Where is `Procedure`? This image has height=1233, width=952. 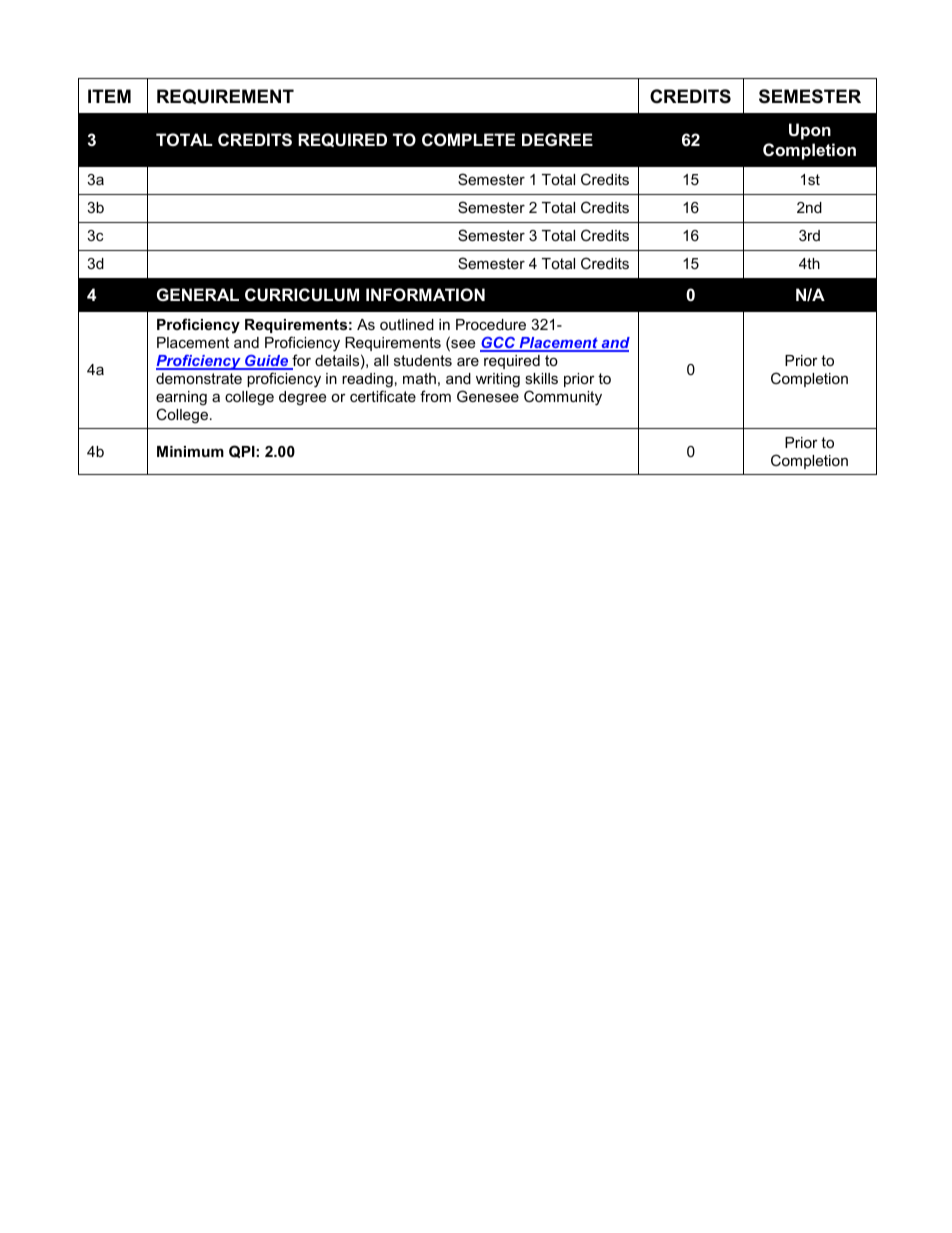 Procedure is located at coordinates (491, 324).
